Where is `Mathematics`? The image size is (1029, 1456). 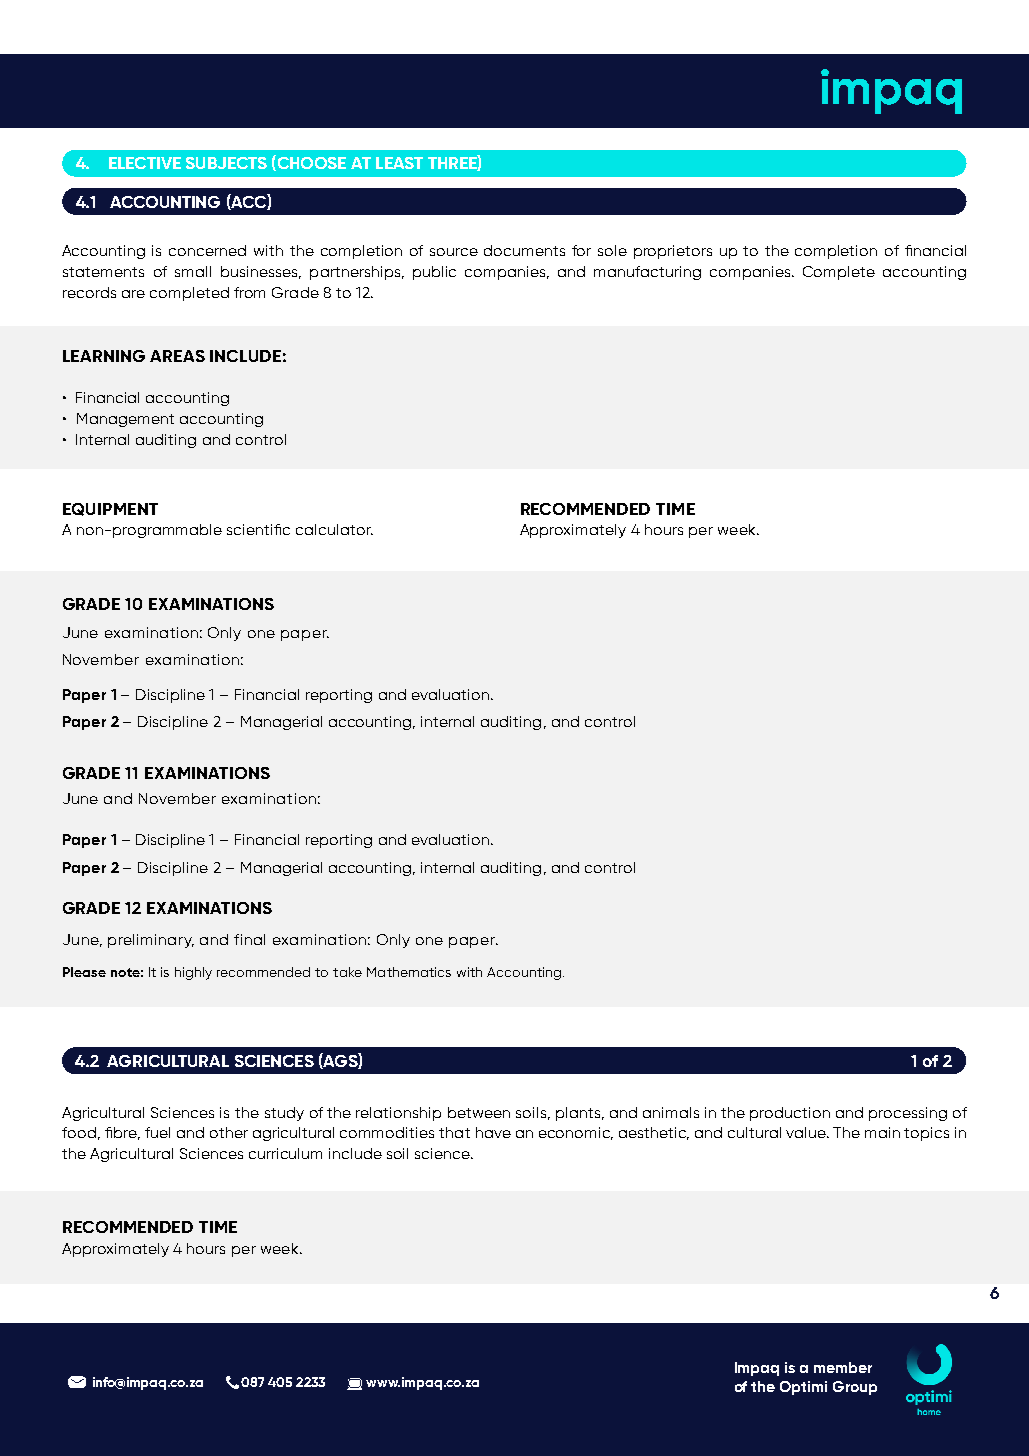
Mathematics is located at coordinates (409, 972).
